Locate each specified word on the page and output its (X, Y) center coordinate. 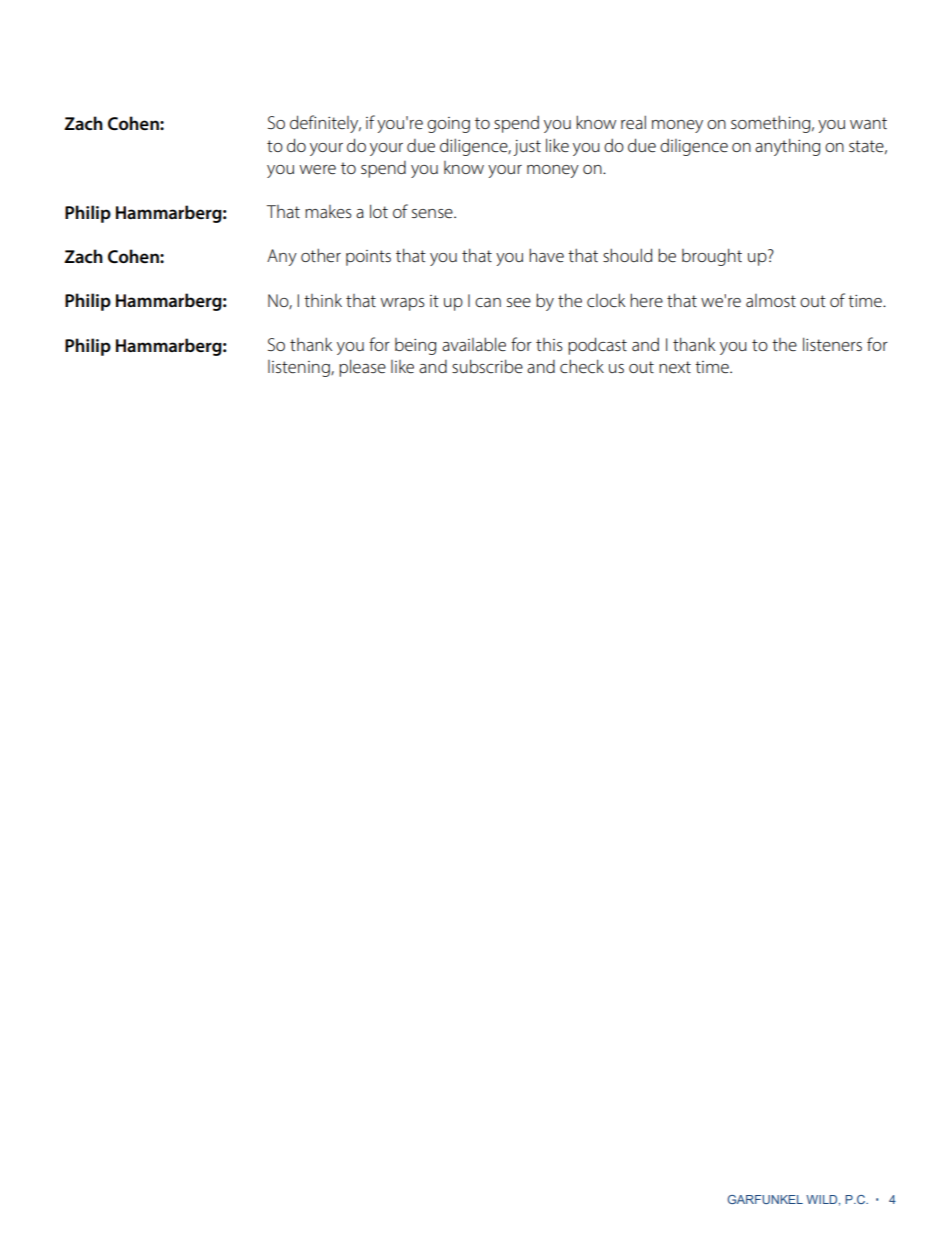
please (362, 368)
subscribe (487, 366)
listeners (832, 344)
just (527, 148)
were (317, 169)
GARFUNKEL (765, 1199)
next (675, 367)
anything (787, 147)
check (582, 366)
